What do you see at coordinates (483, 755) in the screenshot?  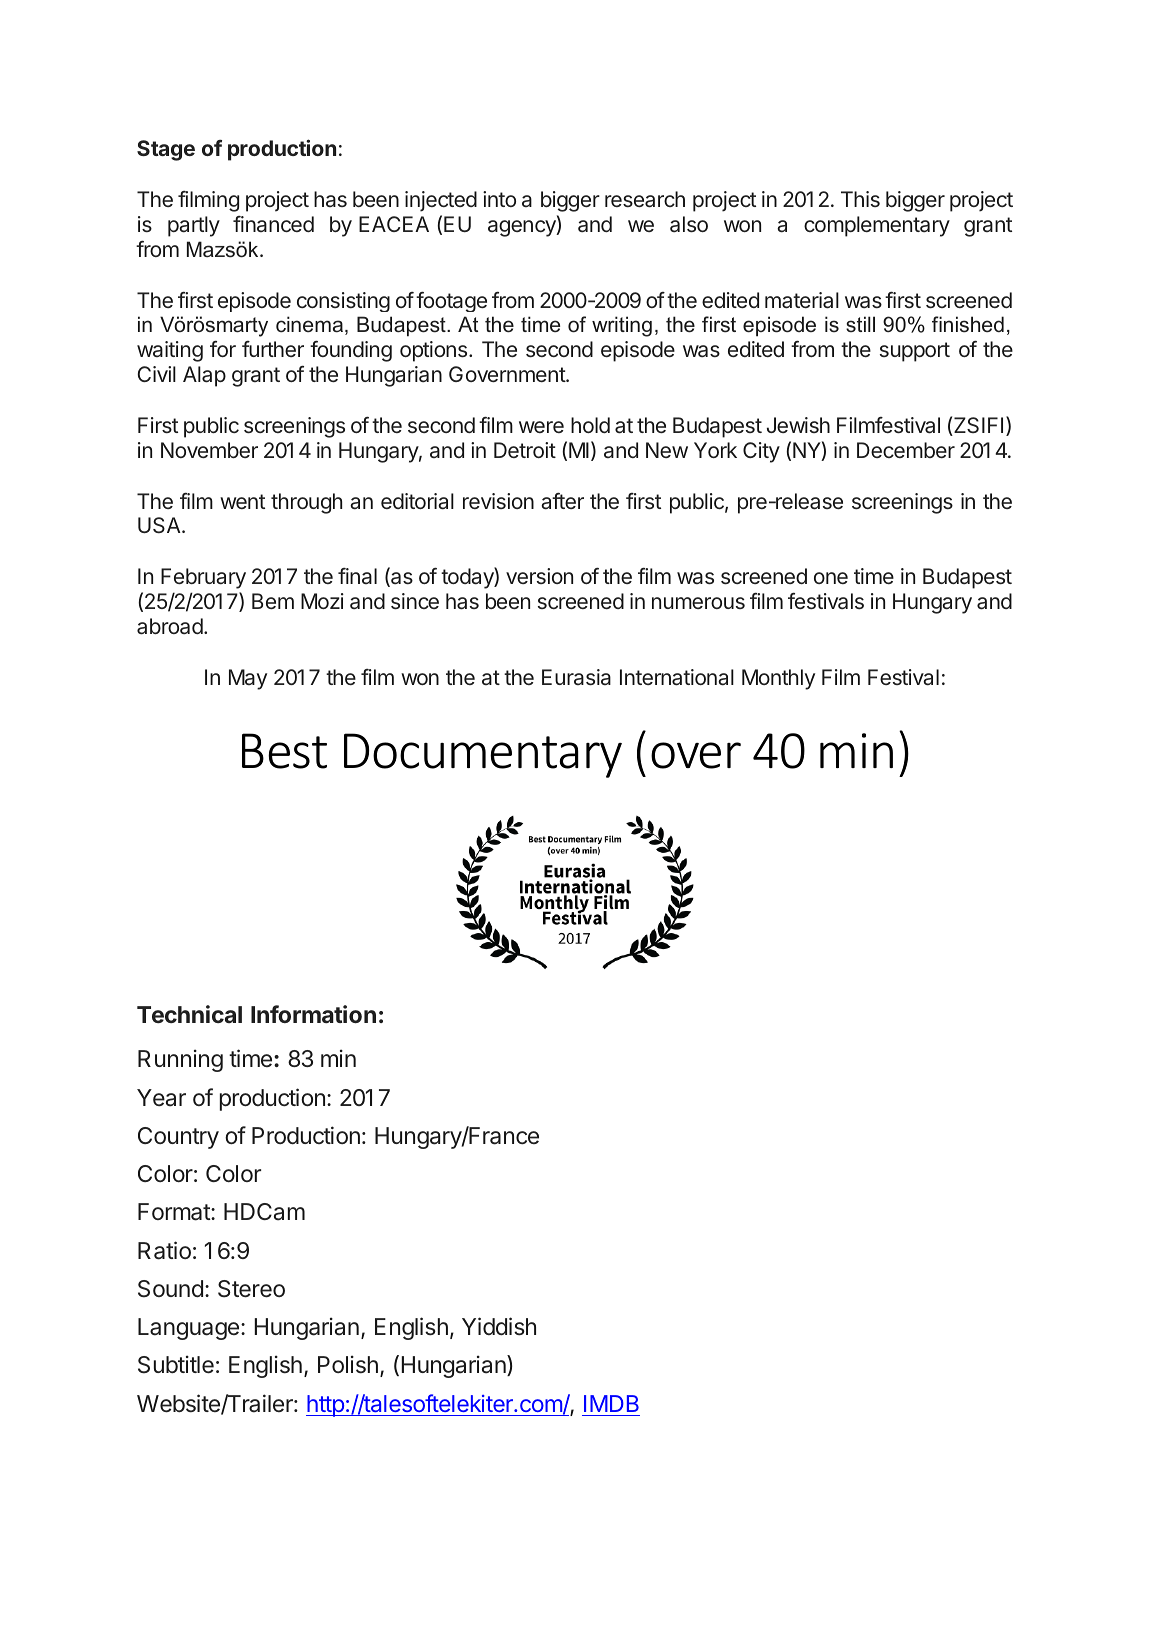 I see `Documentary` at bounding box center [483, 755].
